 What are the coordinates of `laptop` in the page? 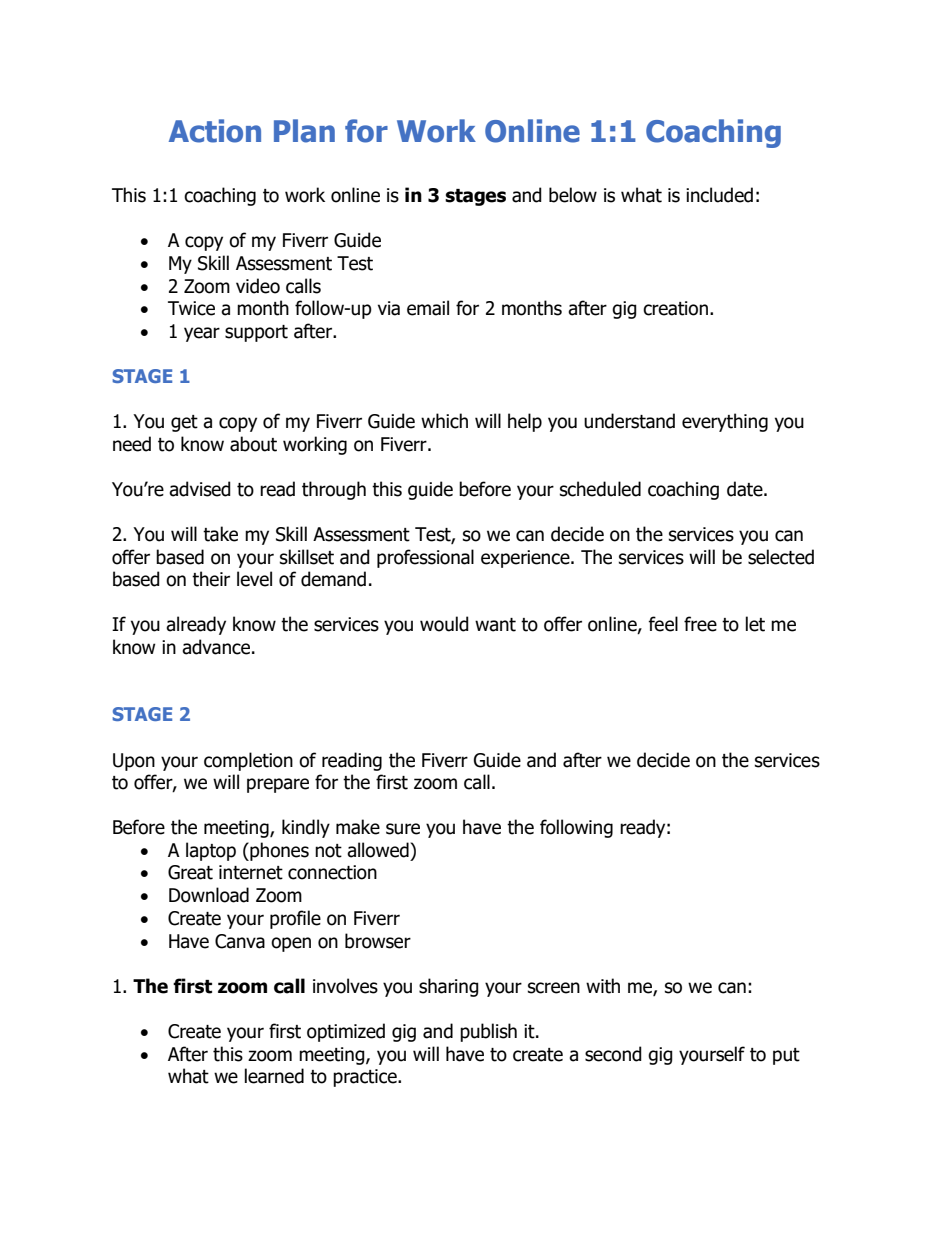 It's located at (211, 851).
